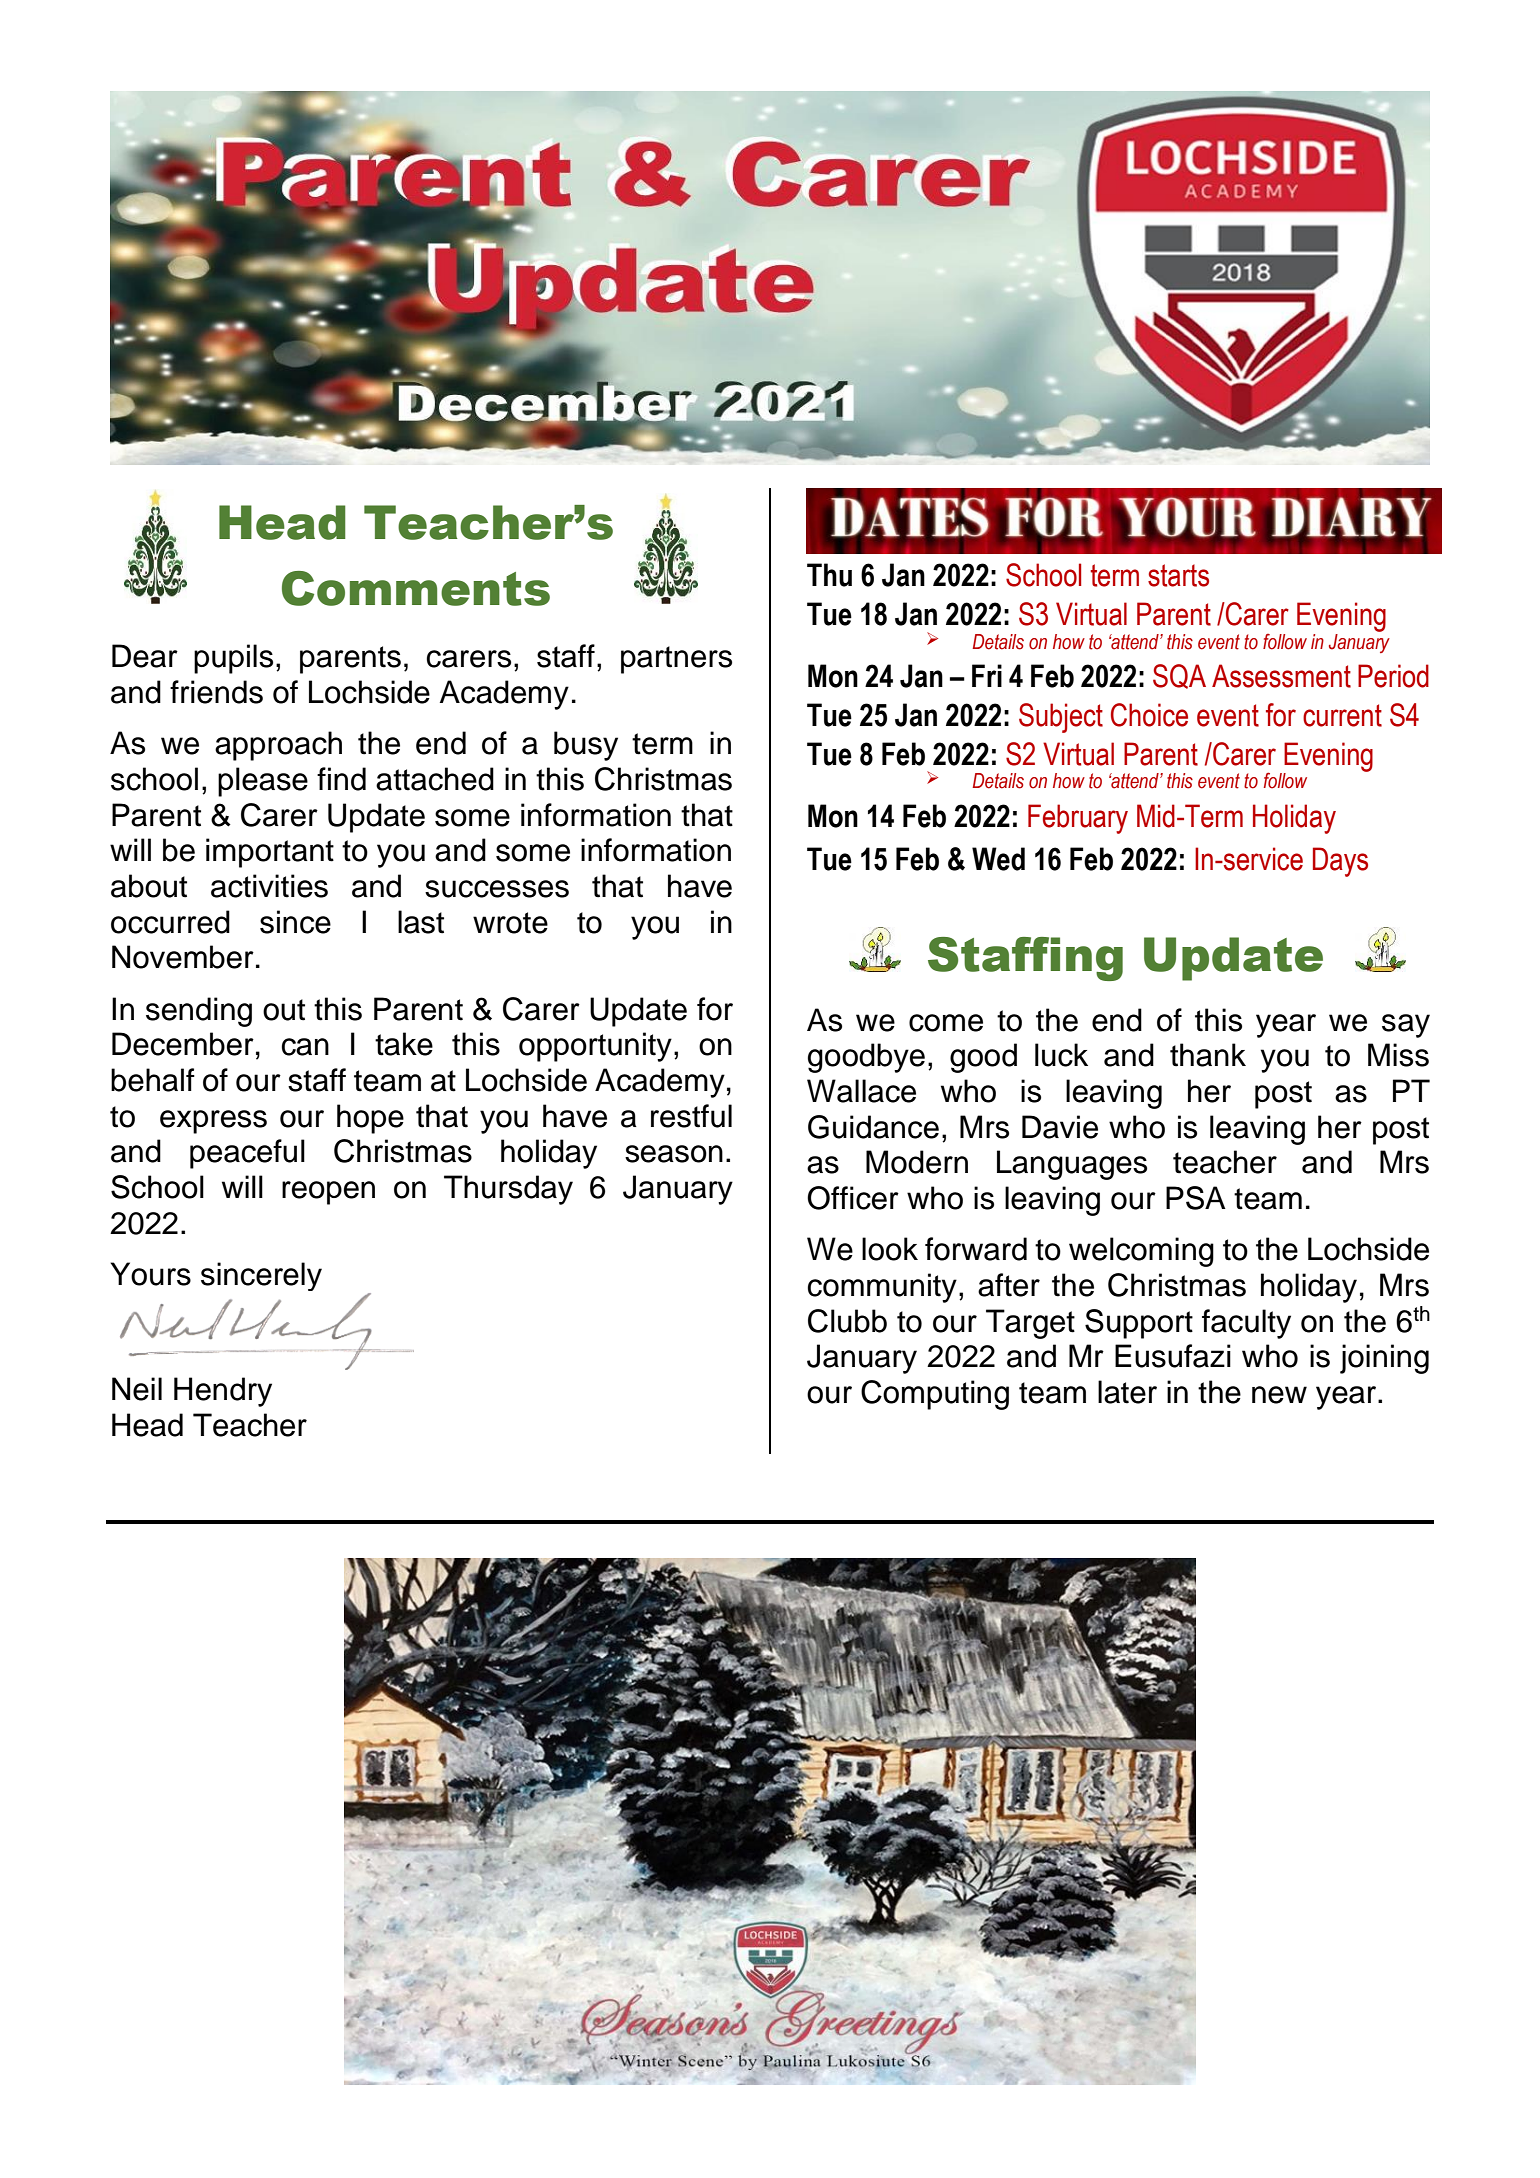 This screenshot has height=2178, width=1540. What do you see at coordinates (270, 853) in the screenshot?
I see `important` at bounding box center [270, 853].
